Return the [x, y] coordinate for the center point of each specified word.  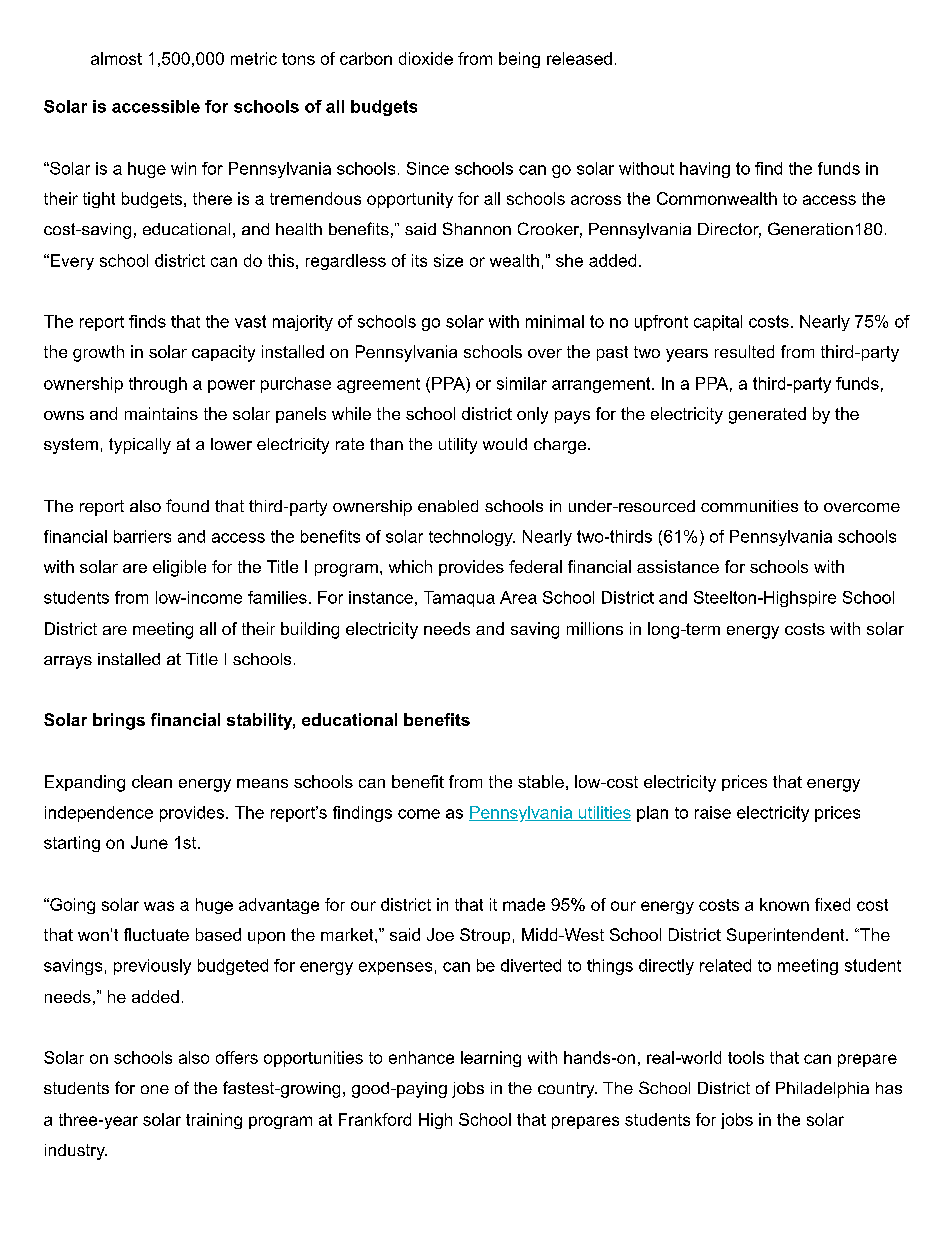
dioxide [426, 58]
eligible [179, 568]
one [155, 1089]
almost [116, 58]
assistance [678, 566]
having [705, 170]
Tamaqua [459, 599]
